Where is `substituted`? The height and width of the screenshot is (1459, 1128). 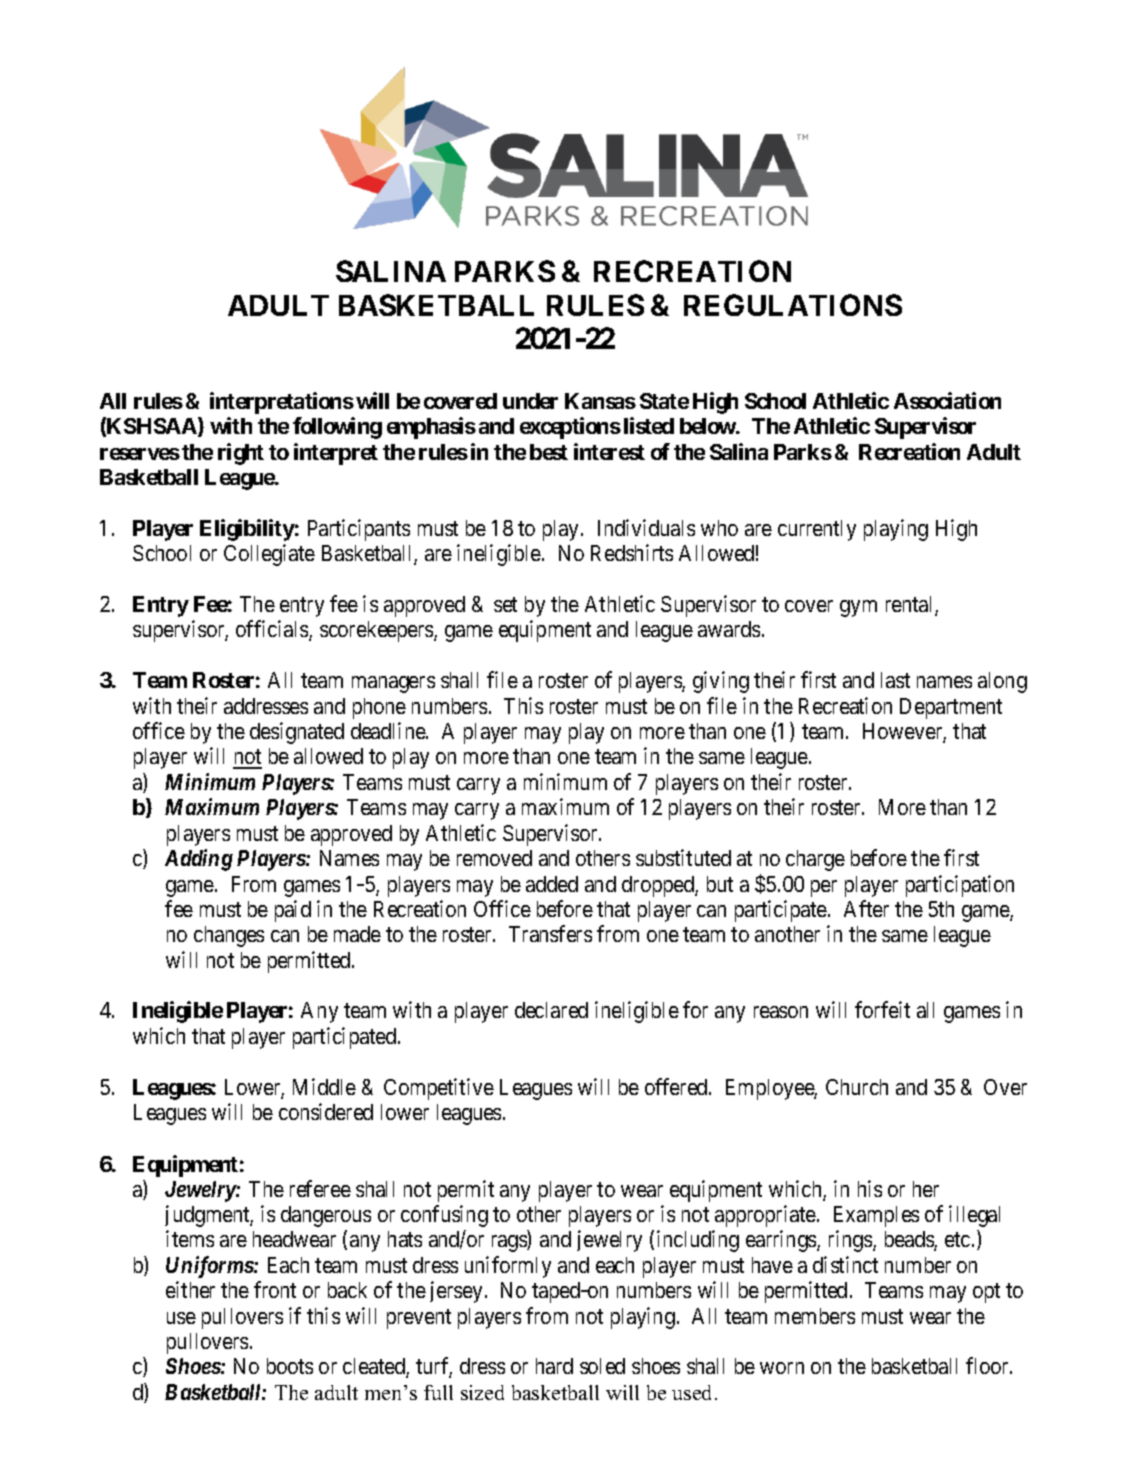 substituted is located at coordinates (683, 857).
